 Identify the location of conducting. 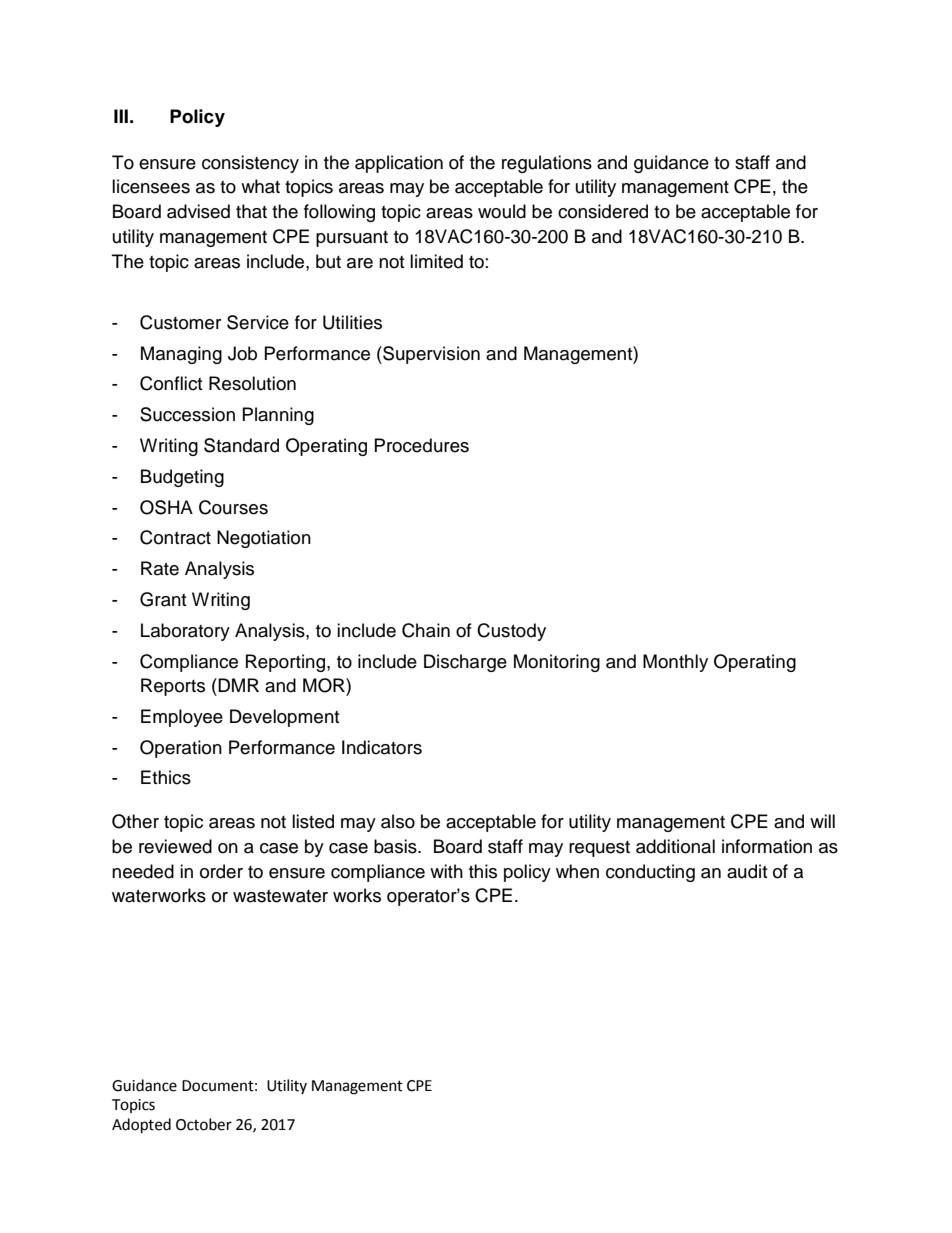
(650, 873).
